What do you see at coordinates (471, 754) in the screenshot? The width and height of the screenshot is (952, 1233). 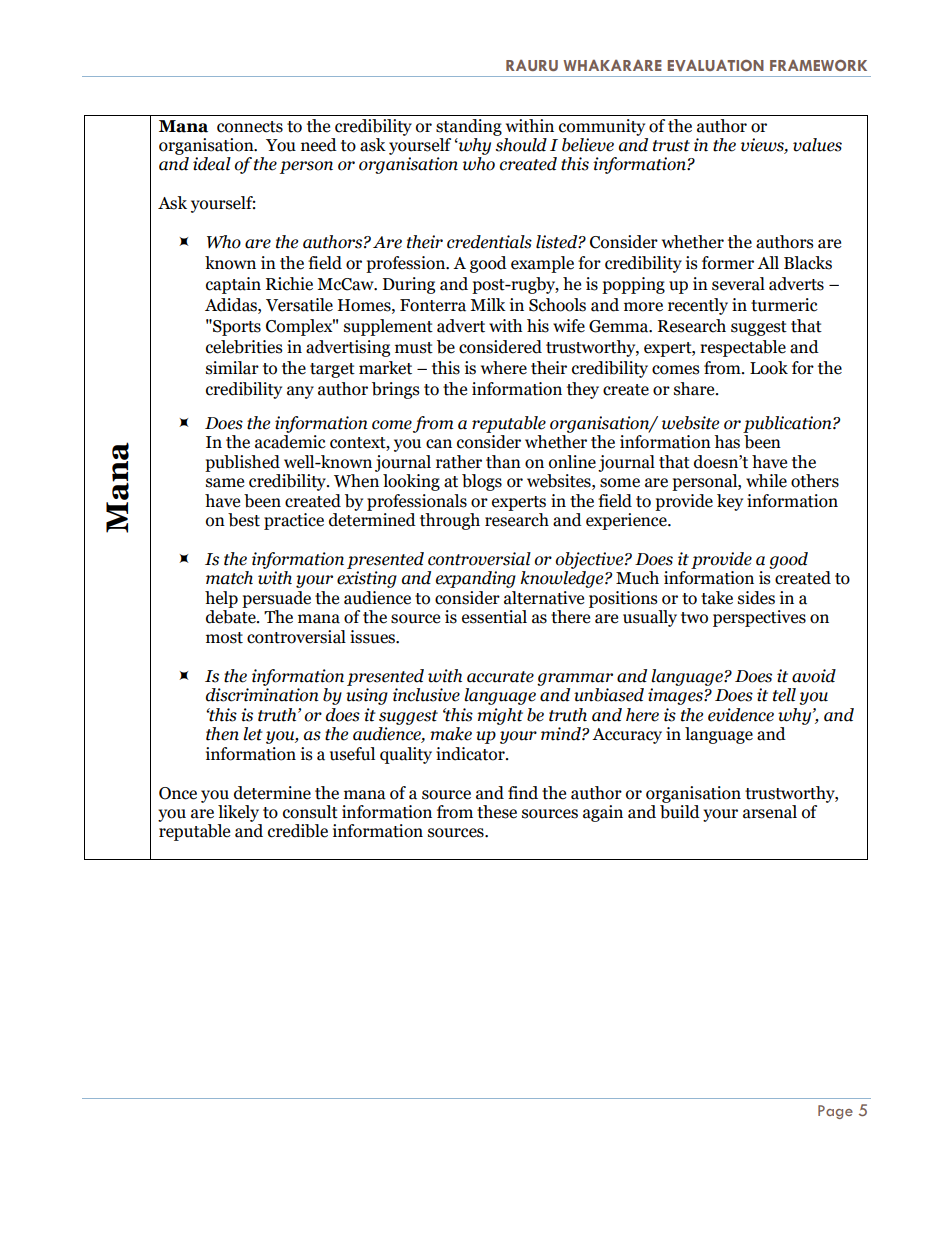 I see `indicator` at bounding box center [471, 754].
